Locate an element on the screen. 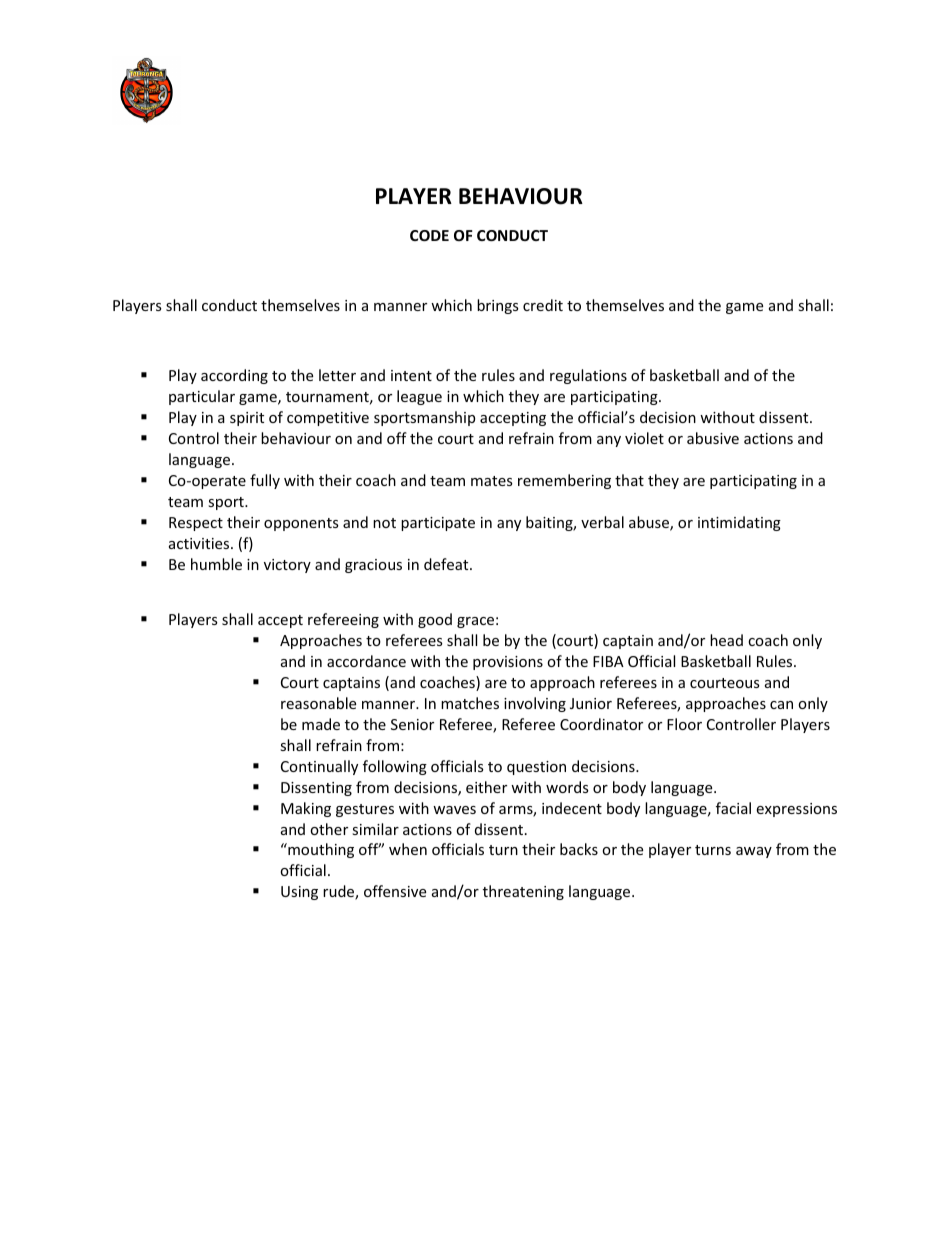 The image size is (952, 1233). intimidating is located at coordinates (739, 523).
